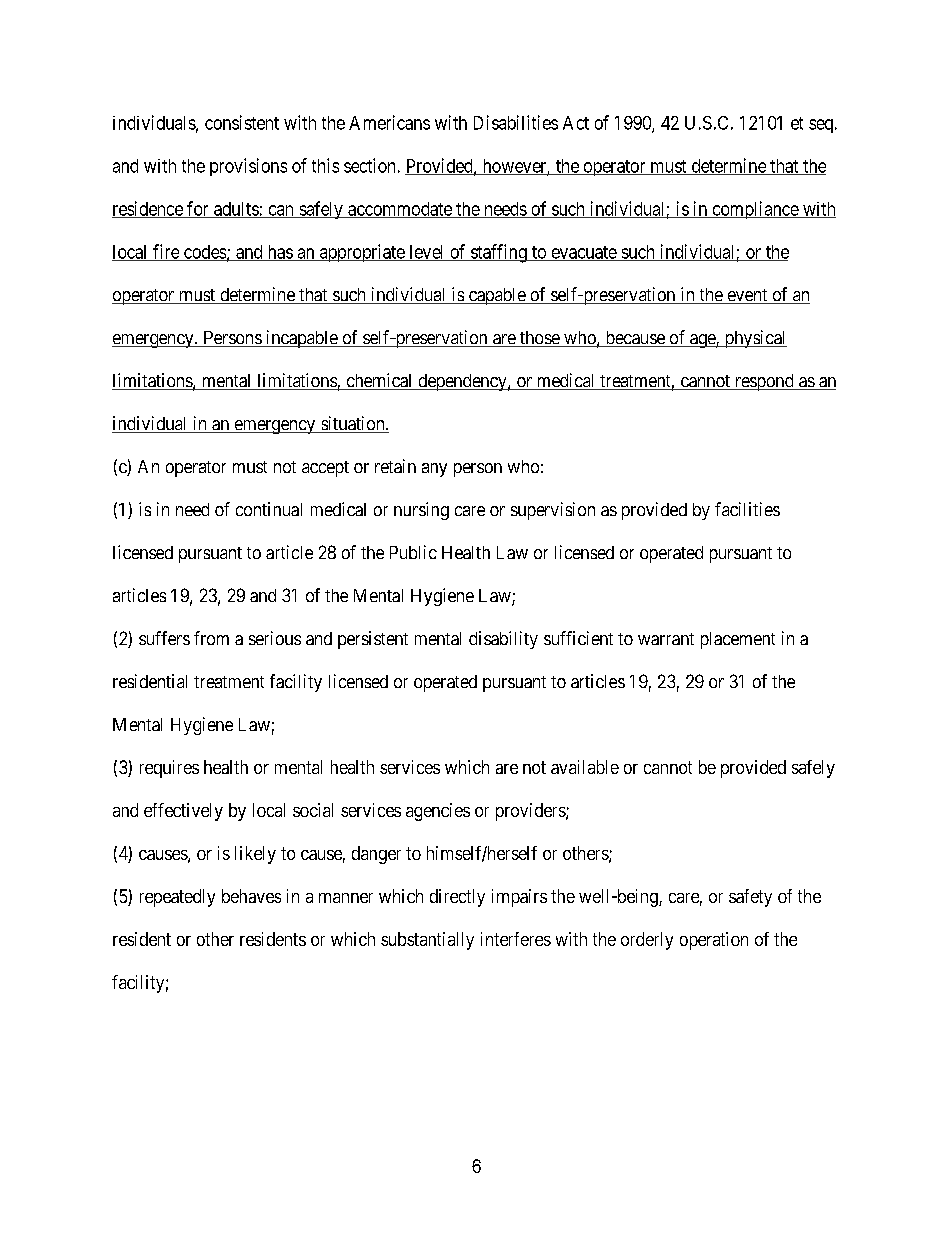 The width and height of the image is (952, 1233). I want to click on has, so click(279, 253).
